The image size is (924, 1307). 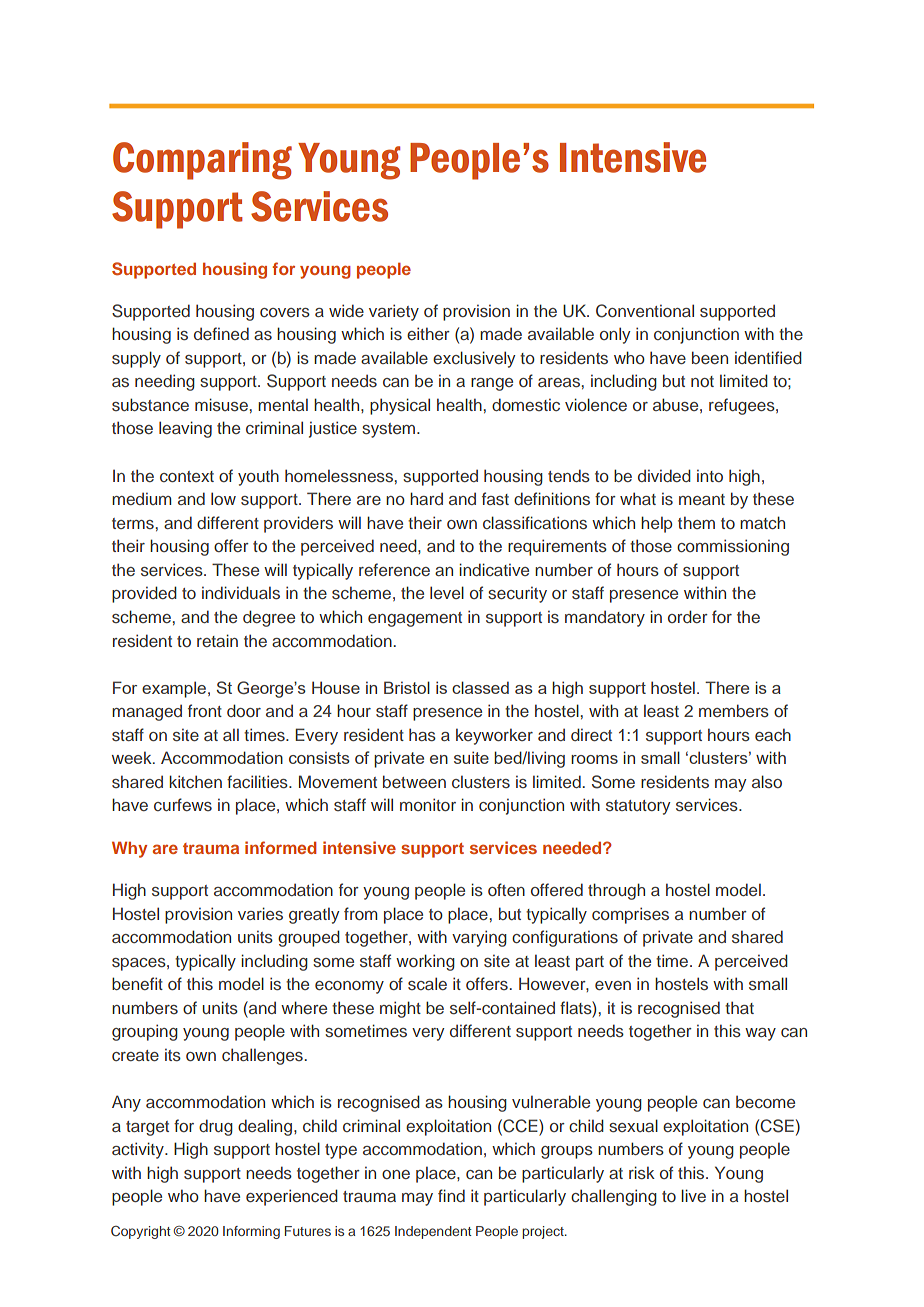 I want to click on variety, so click(x=394, y=312).
